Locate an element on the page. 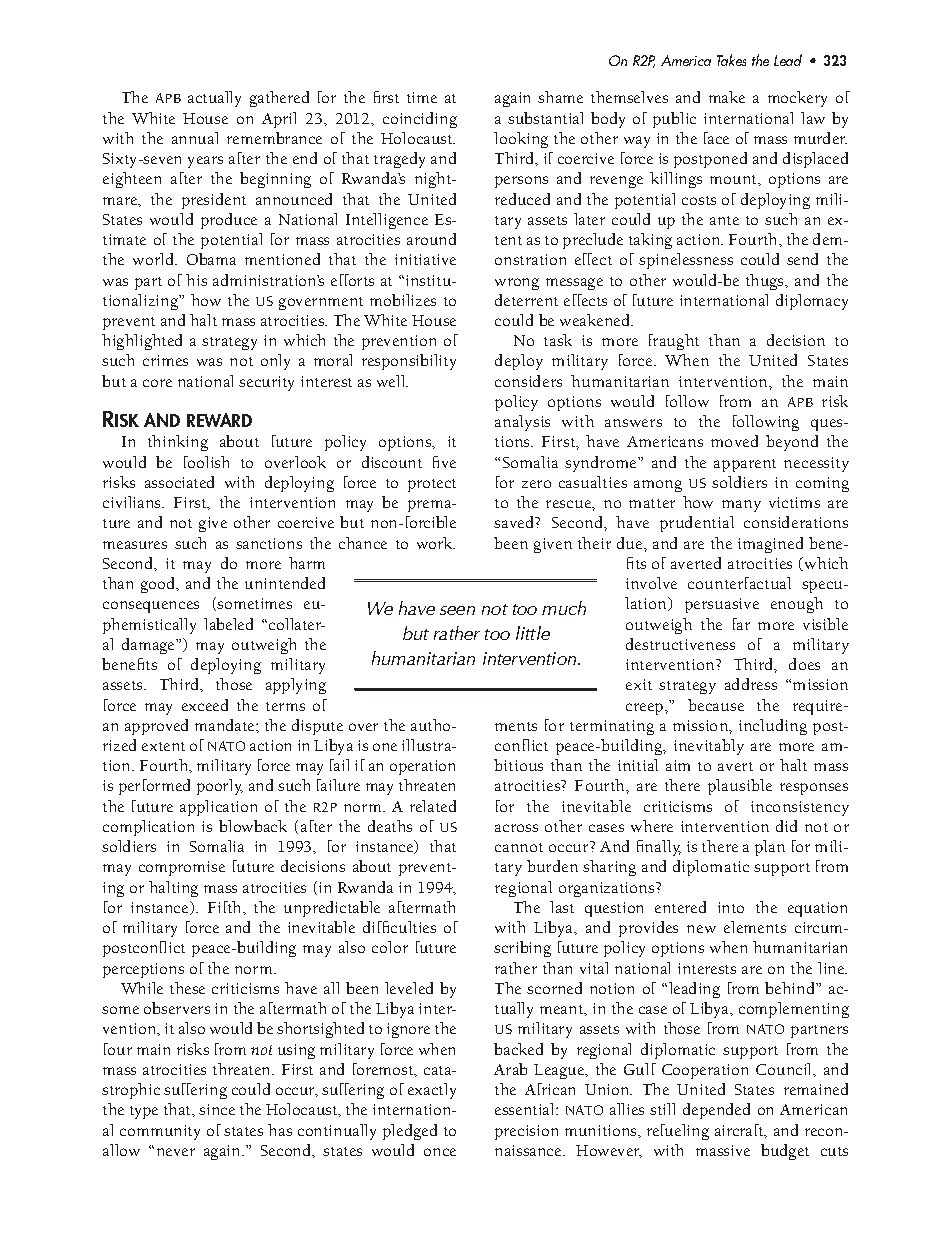 The height and width of the image is (1233, 952). analysis is located at coordinates (522, 423).
